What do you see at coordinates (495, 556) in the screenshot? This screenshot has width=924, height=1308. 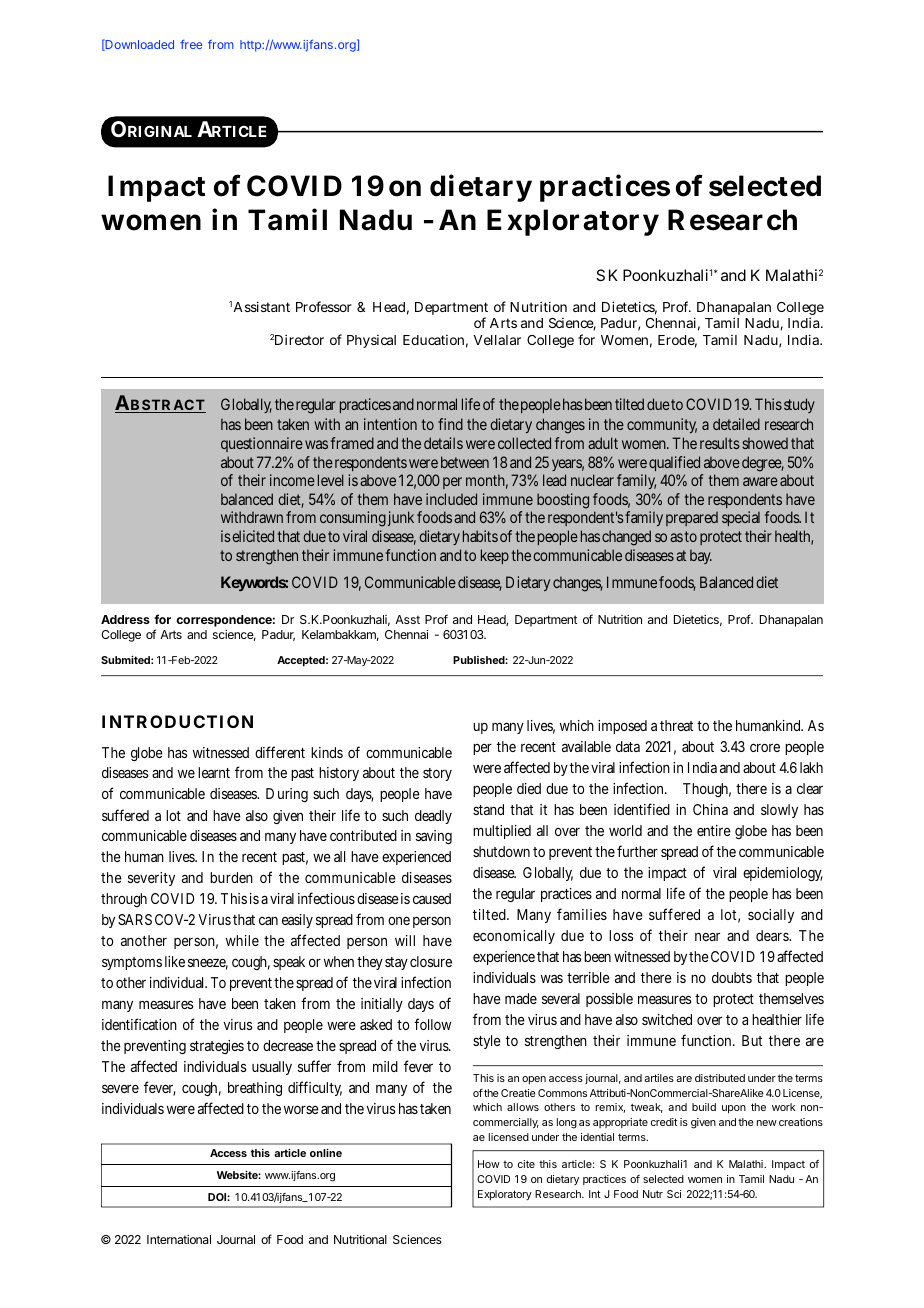 I see `keep` at bounding box center [495, 556].
